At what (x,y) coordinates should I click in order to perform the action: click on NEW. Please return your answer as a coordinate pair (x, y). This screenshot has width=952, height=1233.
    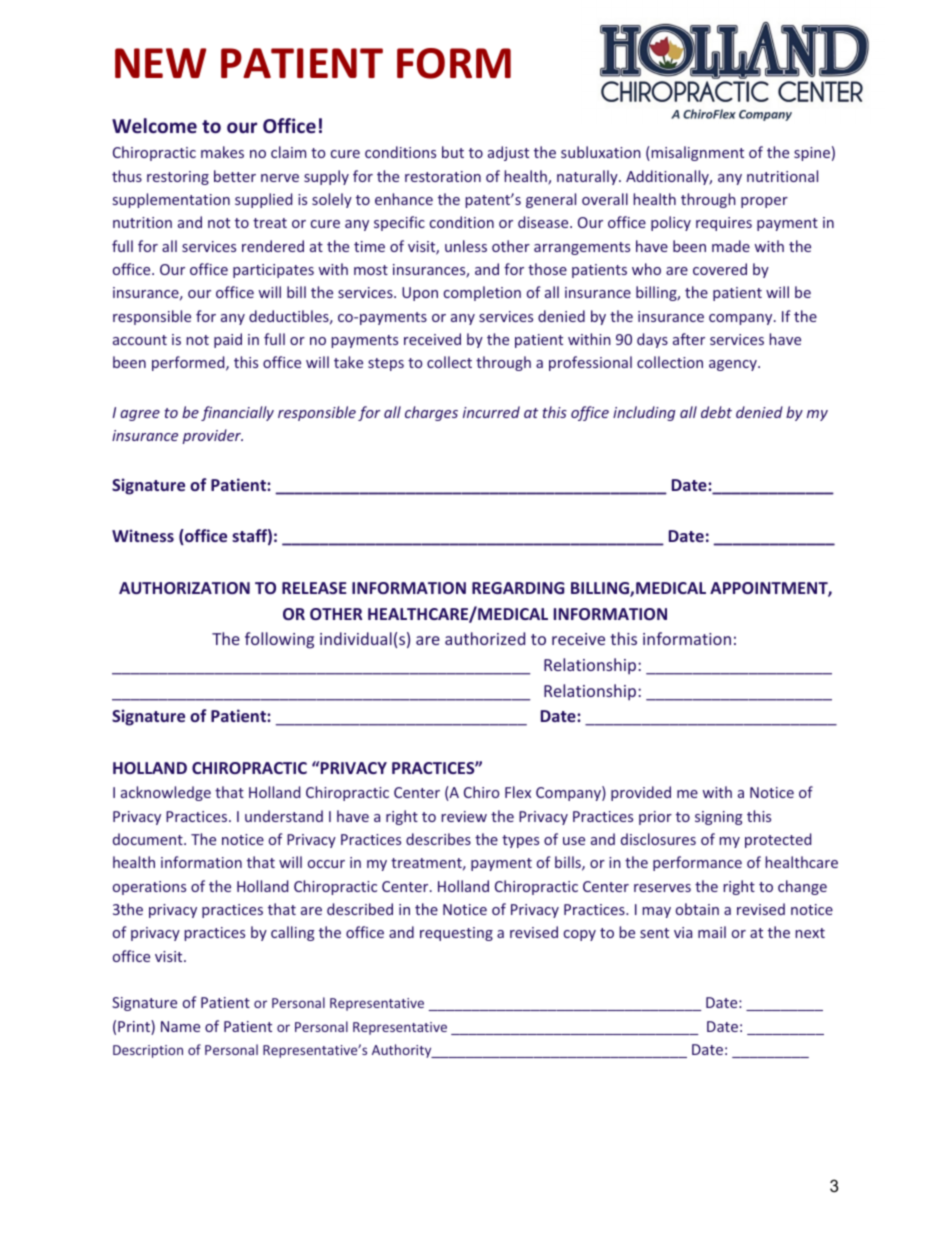
    Looking at the image, I should click on (160, 63).
